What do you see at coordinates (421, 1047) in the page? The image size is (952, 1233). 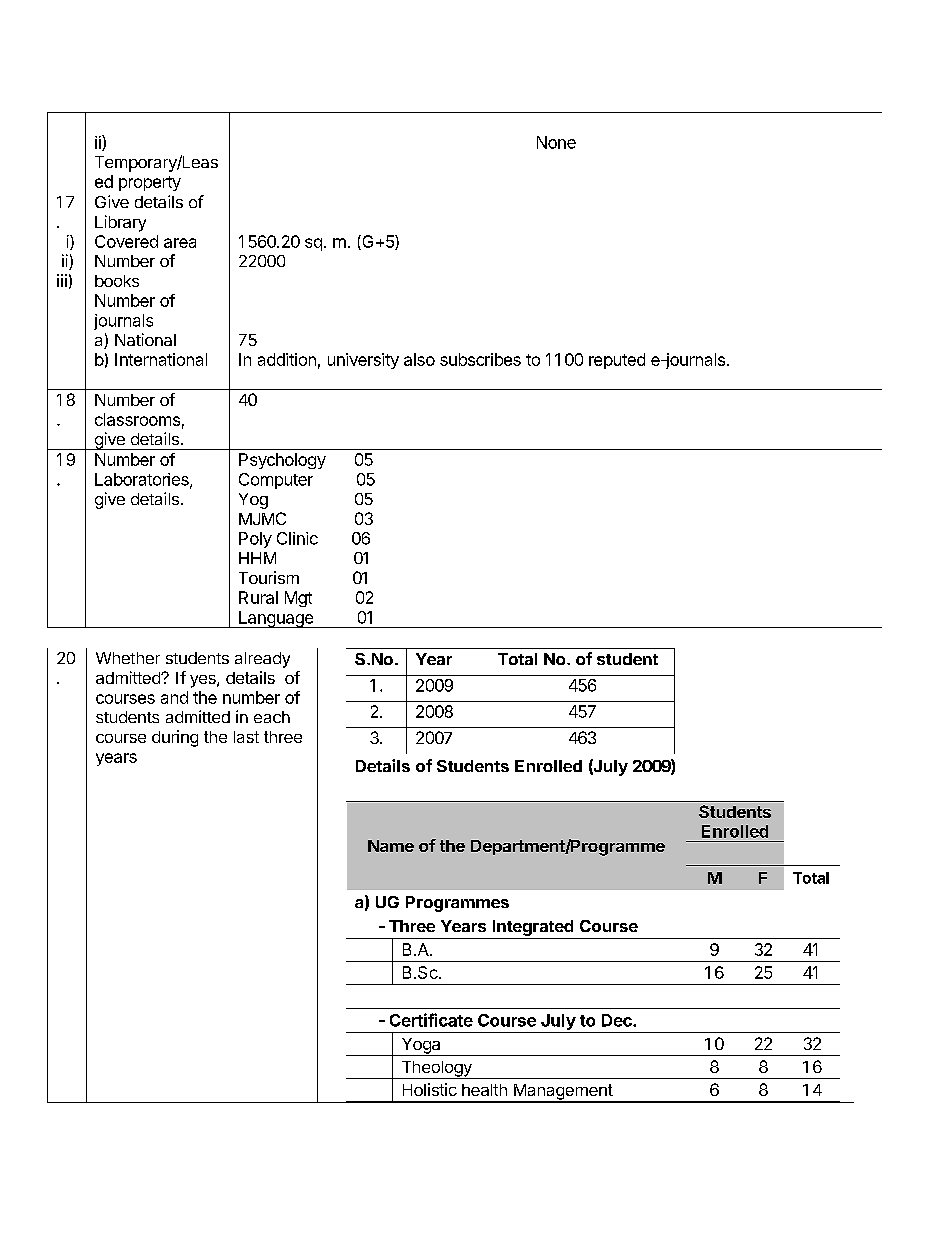 I see `Yoga` at bounding box center [421, 1047].
